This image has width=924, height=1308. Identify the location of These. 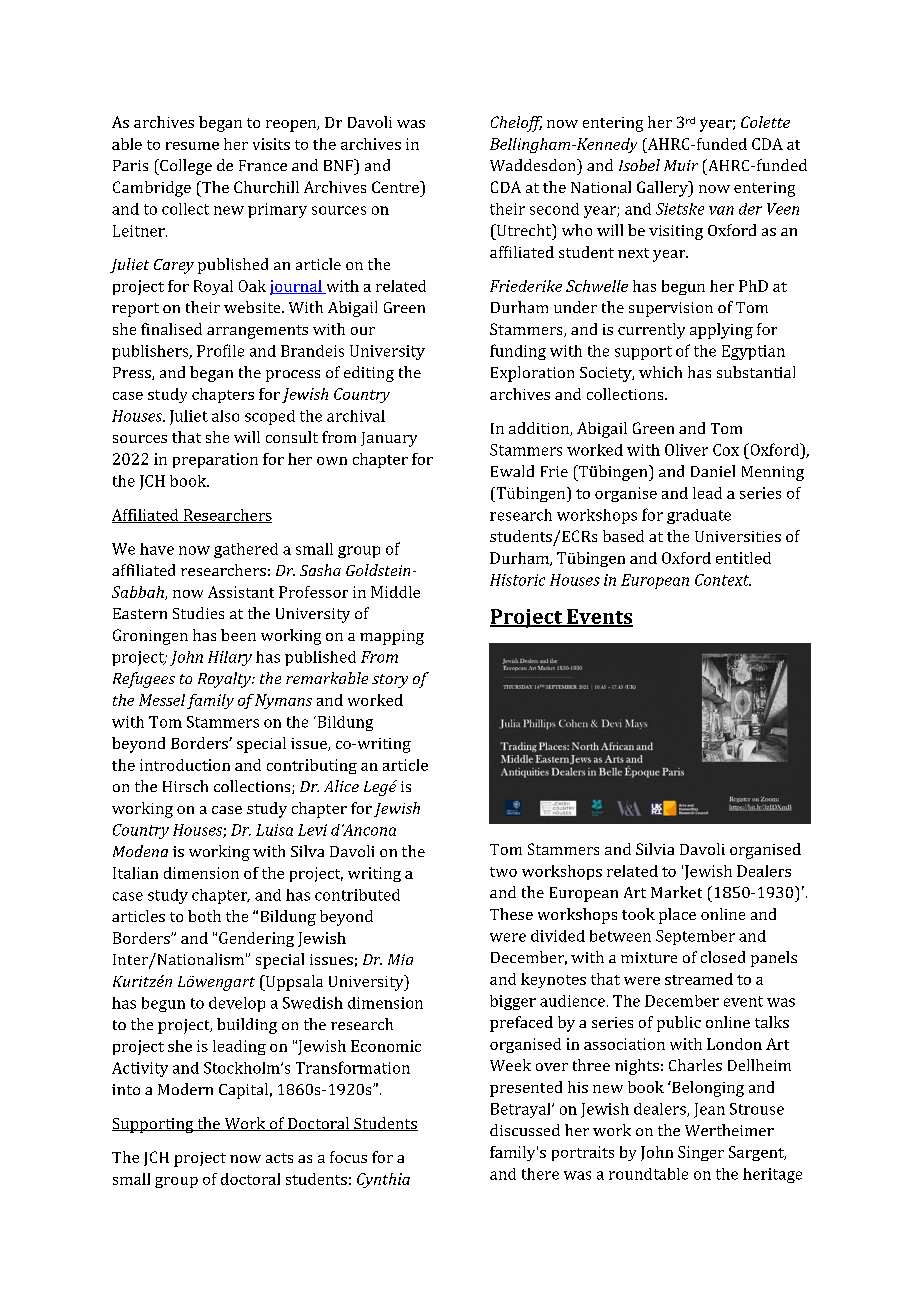
(511, 914).
